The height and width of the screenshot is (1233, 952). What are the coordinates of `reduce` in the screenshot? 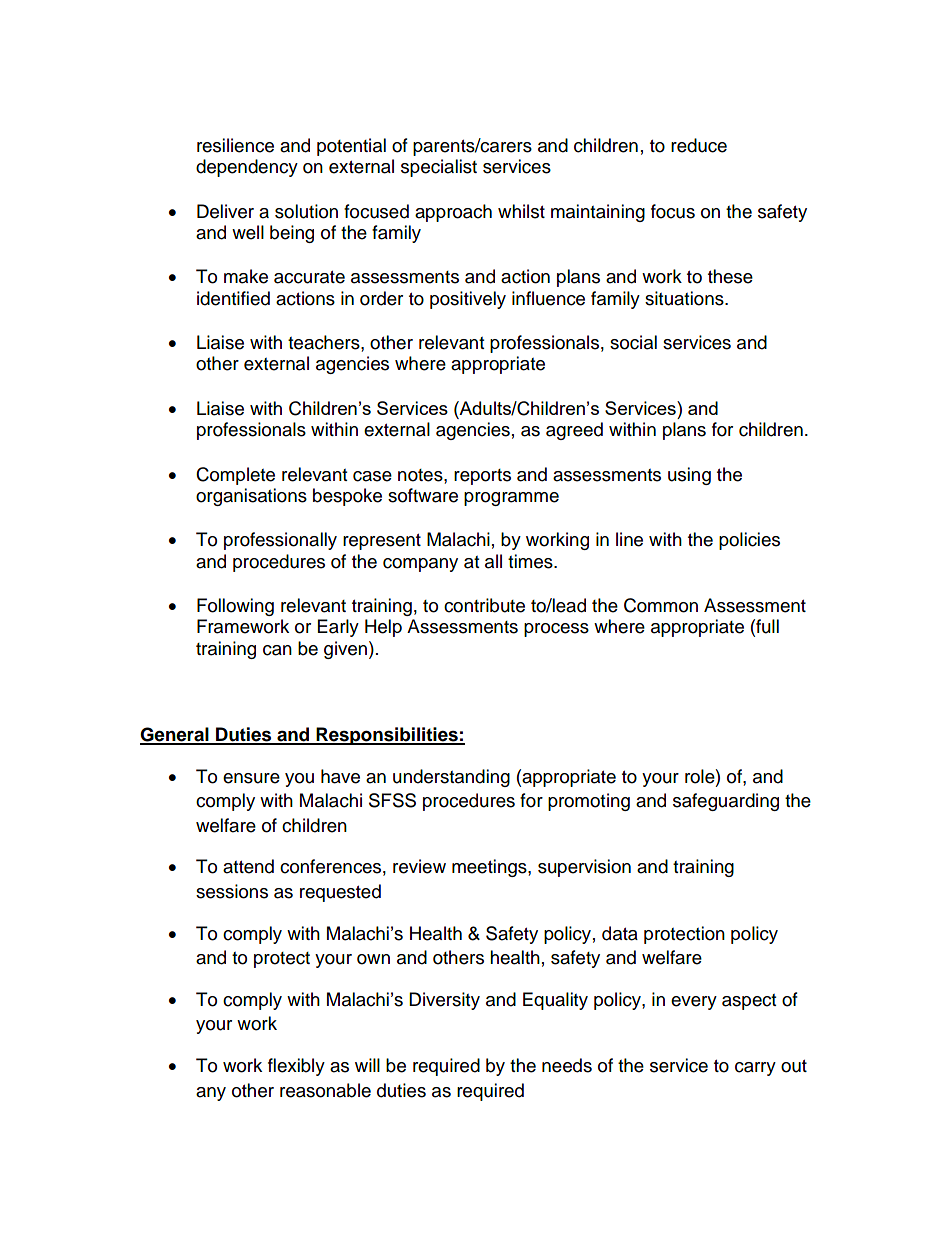 It's located at (699, 145).
